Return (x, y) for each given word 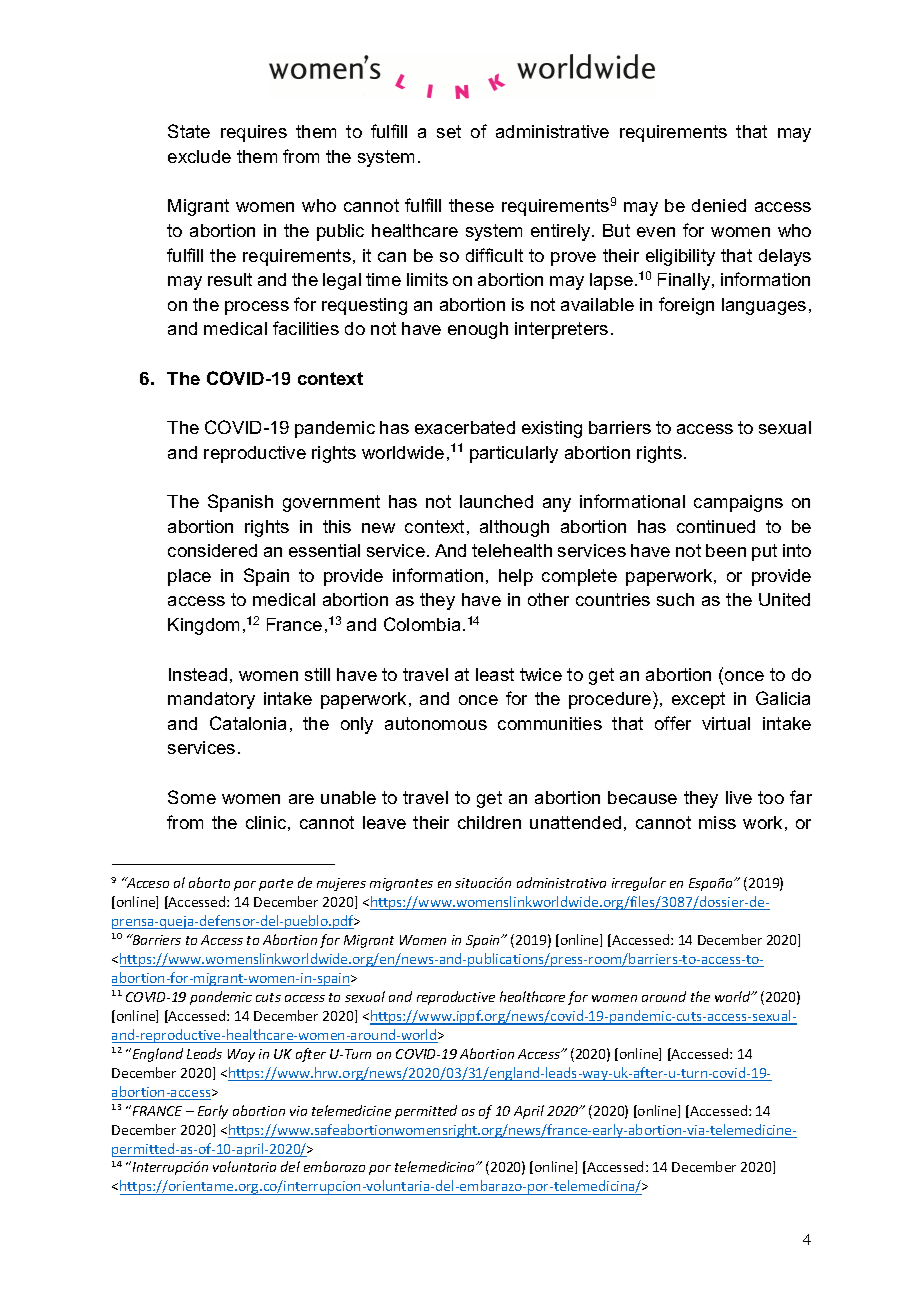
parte (276, 885)
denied (719, 205)
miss (717, 822)
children (489, 822)
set (449, 131)
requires (254, 133)
